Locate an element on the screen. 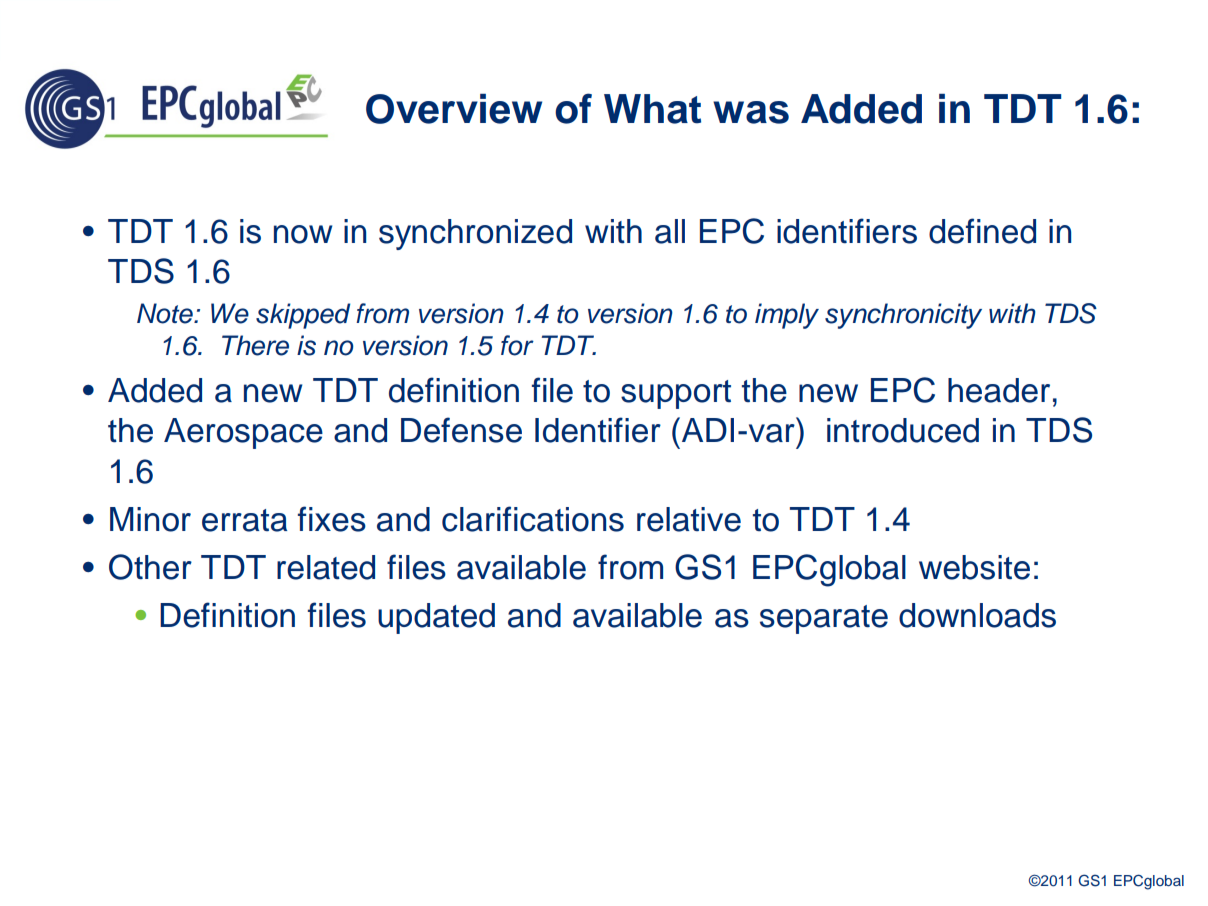  updated is located at coordinates (436, 618).
